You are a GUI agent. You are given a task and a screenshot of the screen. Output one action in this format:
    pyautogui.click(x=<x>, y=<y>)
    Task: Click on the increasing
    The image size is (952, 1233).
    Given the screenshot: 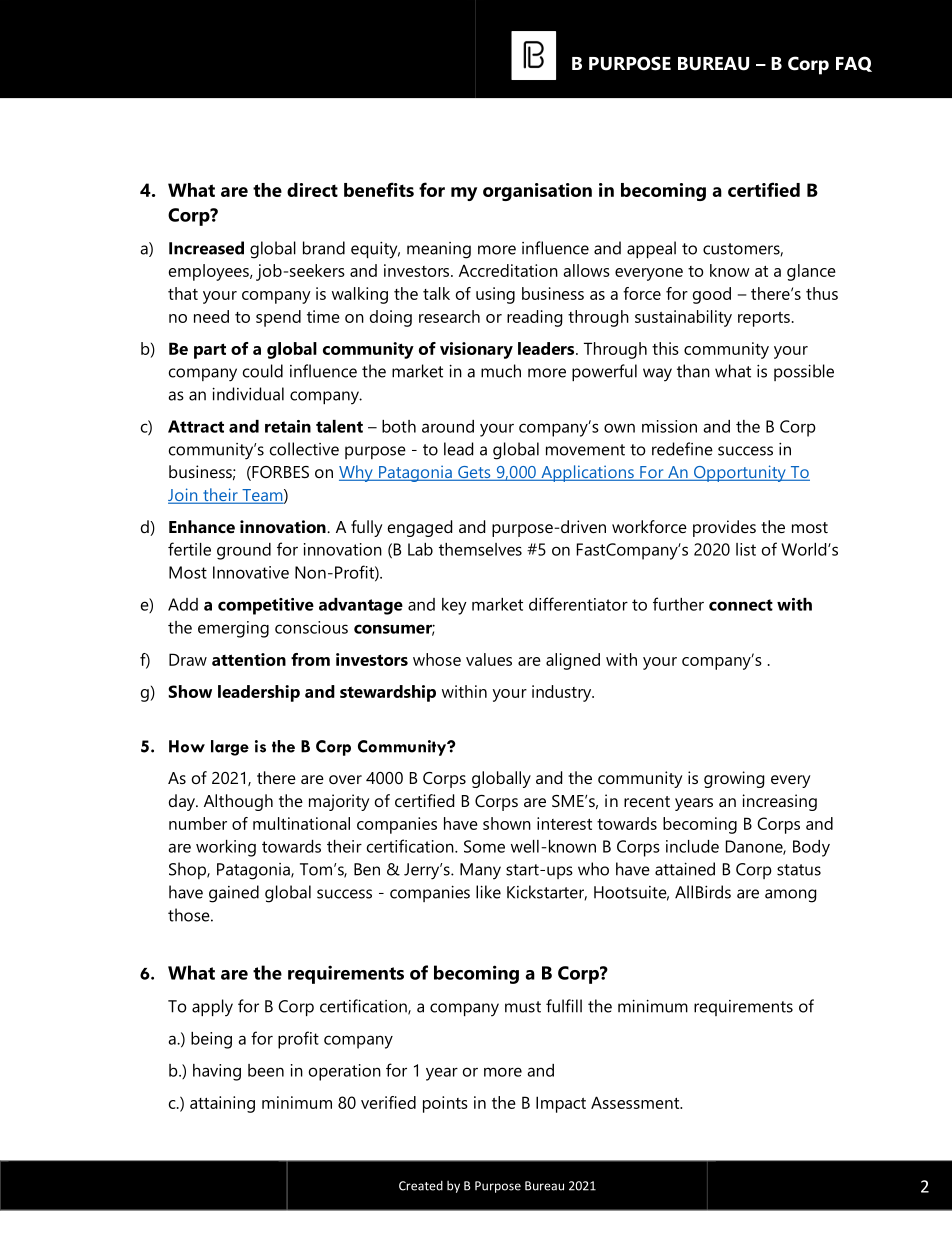 What is the action you would take?
    pyautogui.click(x=779, y=802)
